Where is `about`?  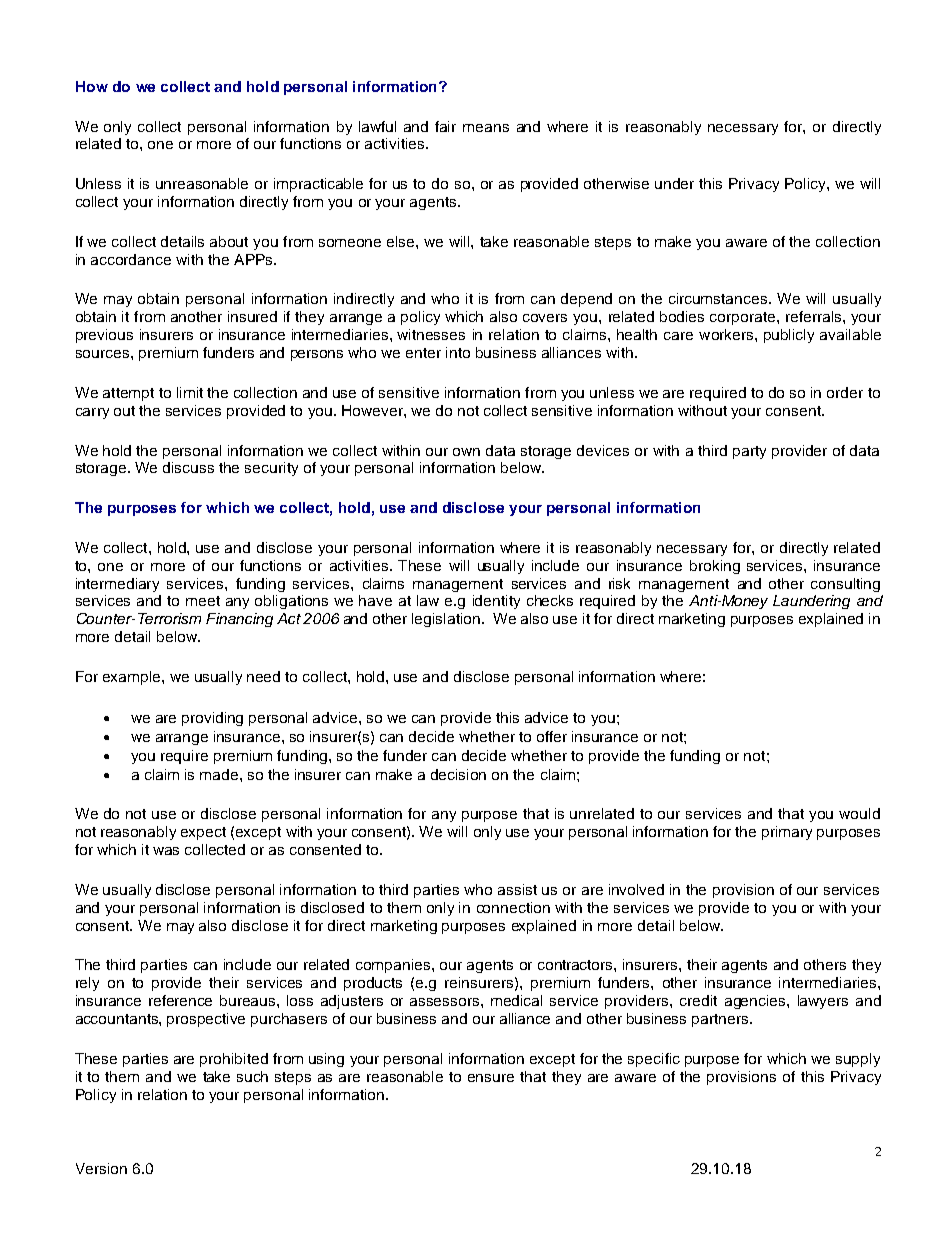 about is located at coordinates (229, 241).
